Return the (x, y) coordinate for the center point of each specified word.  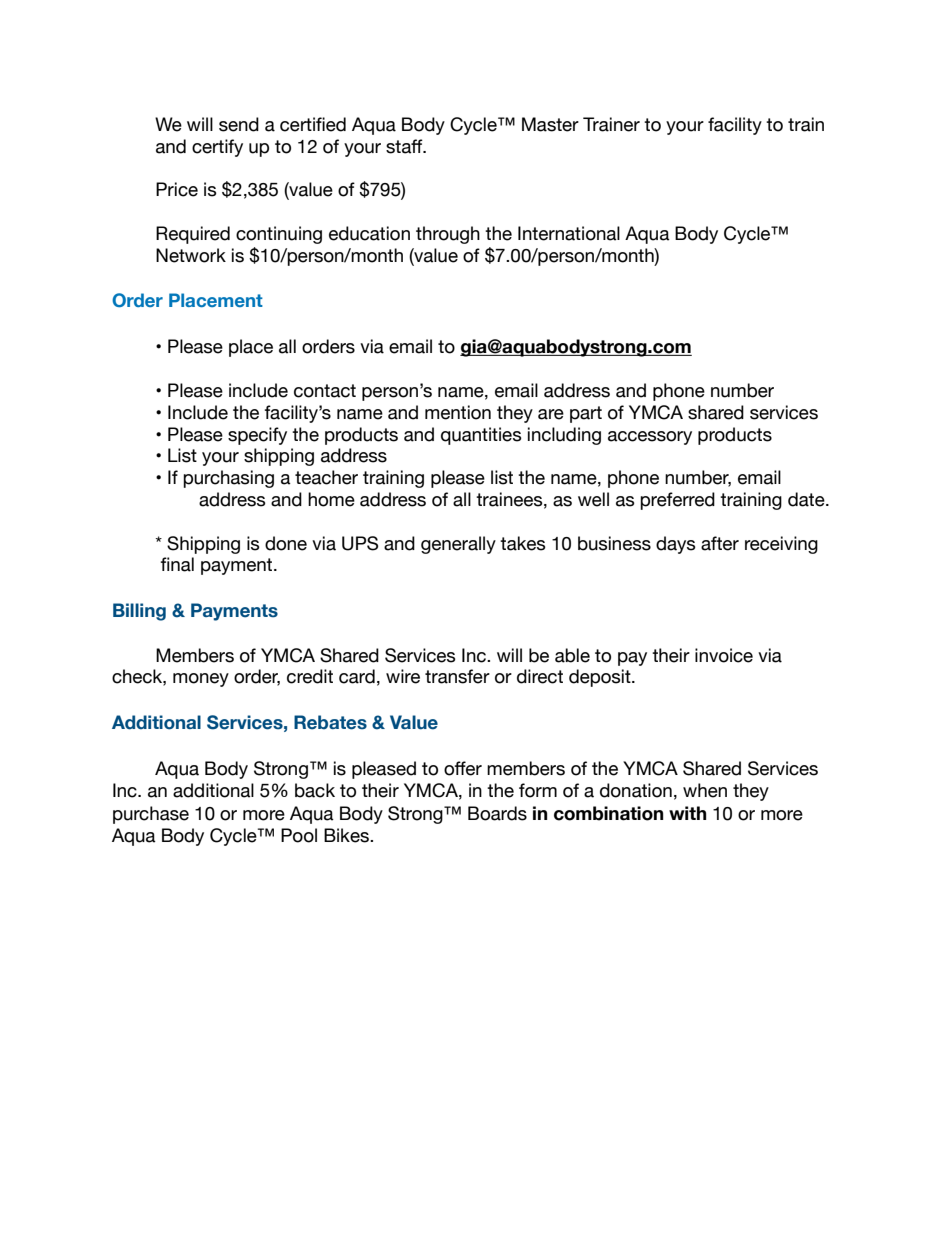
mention (458, 412)
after (720, 543)
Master (550, 124)
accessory (650, 438)
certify (217, 148)
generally (458, 545)
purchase (151, 815)
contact (325, 391)
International (569, 233)
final (177, 564)
